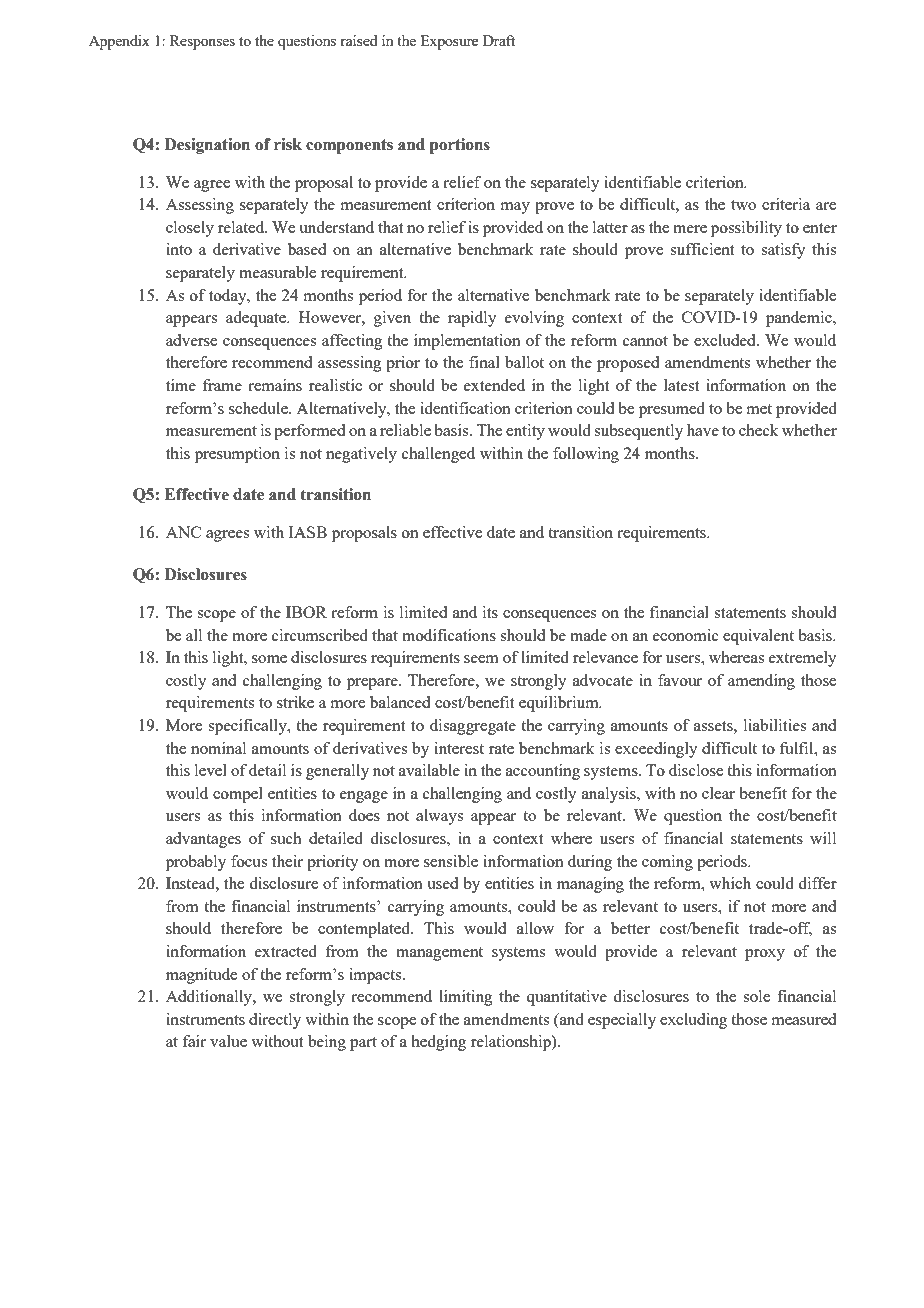 Image resolution: width=924 pixels, height=1308 pixels. I want to click on met, so click(759, 409).
